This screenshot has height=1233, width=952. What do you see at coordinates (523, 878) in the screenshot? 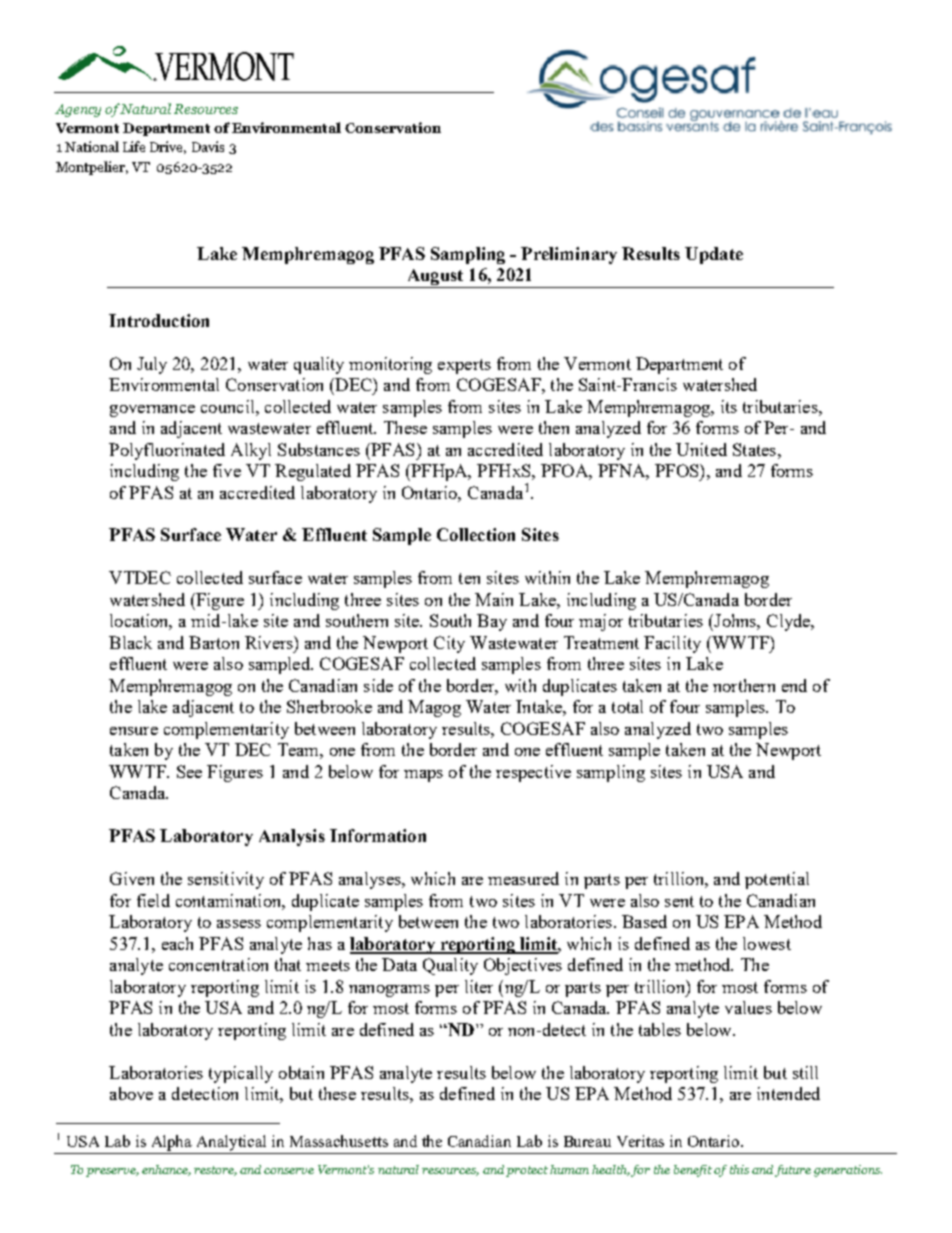
I see `measured` at bounding box center [523, 878].
